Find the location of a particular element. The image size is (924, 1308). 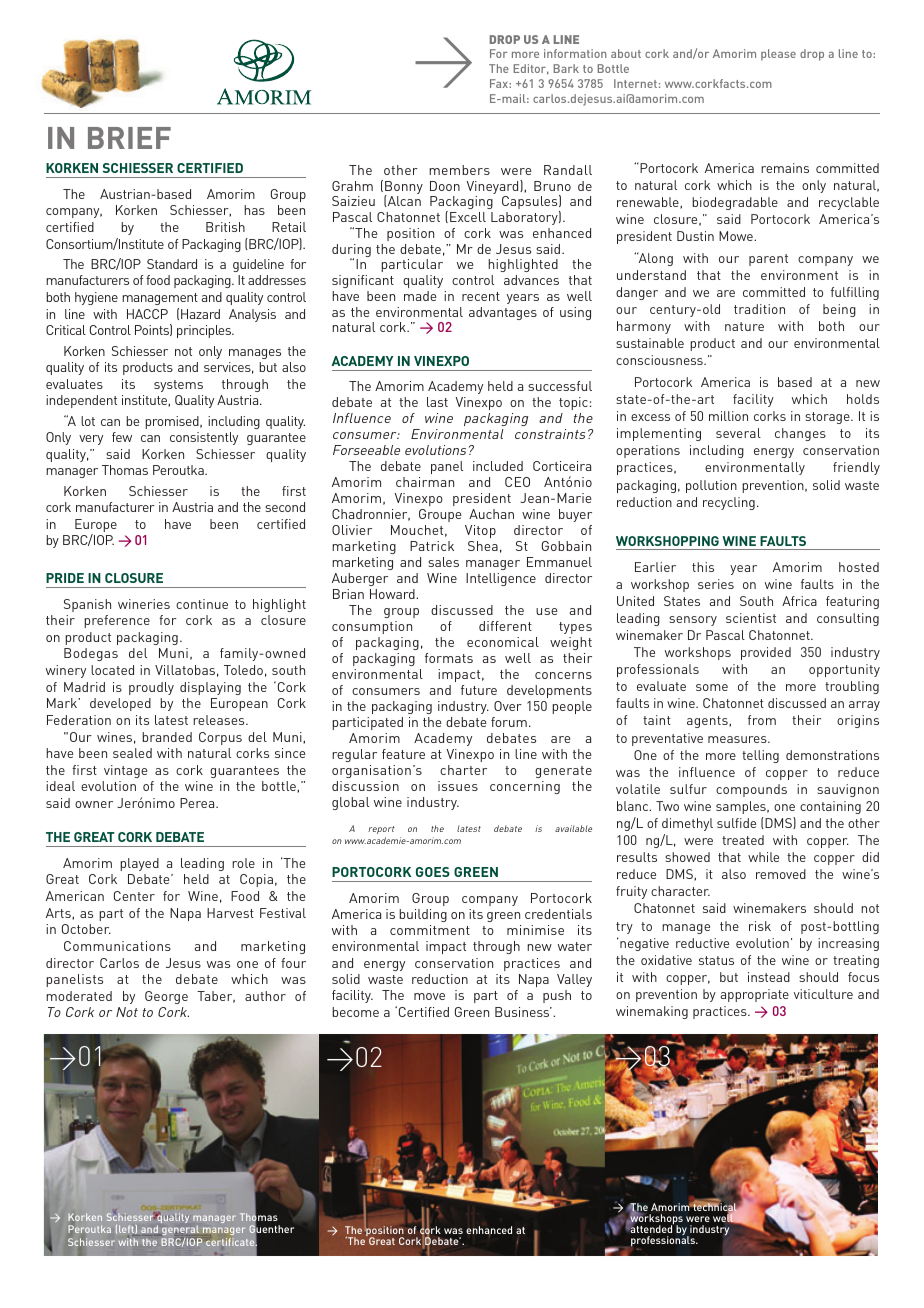

nature is located at coordinates (744, 326).
